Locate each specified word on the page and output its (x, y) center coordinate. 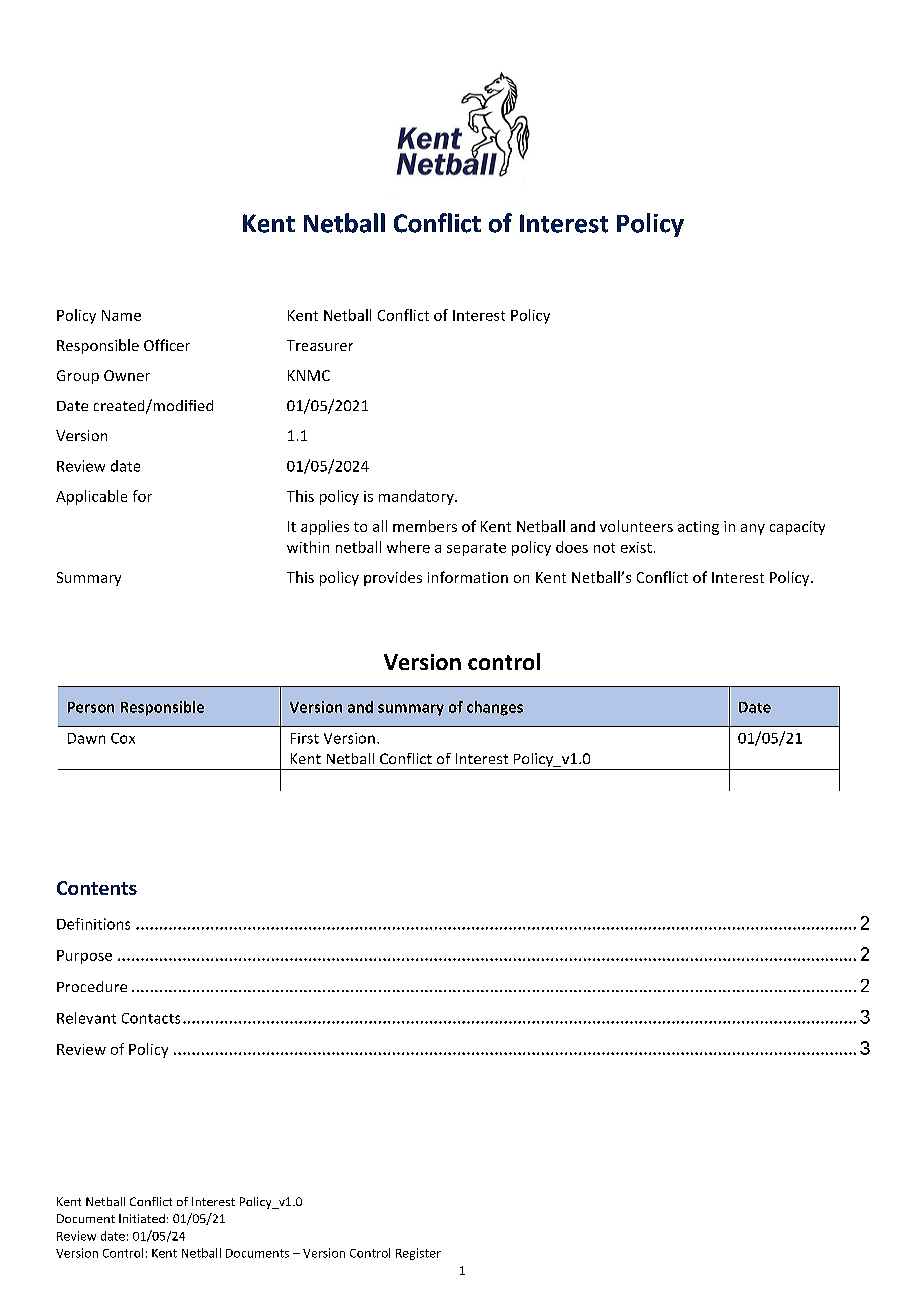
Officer (167, 345)
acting (698, 528)
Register (418, 1254)
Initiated (142, 1218)
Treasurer (320, 345)
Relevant (86, 1018)
